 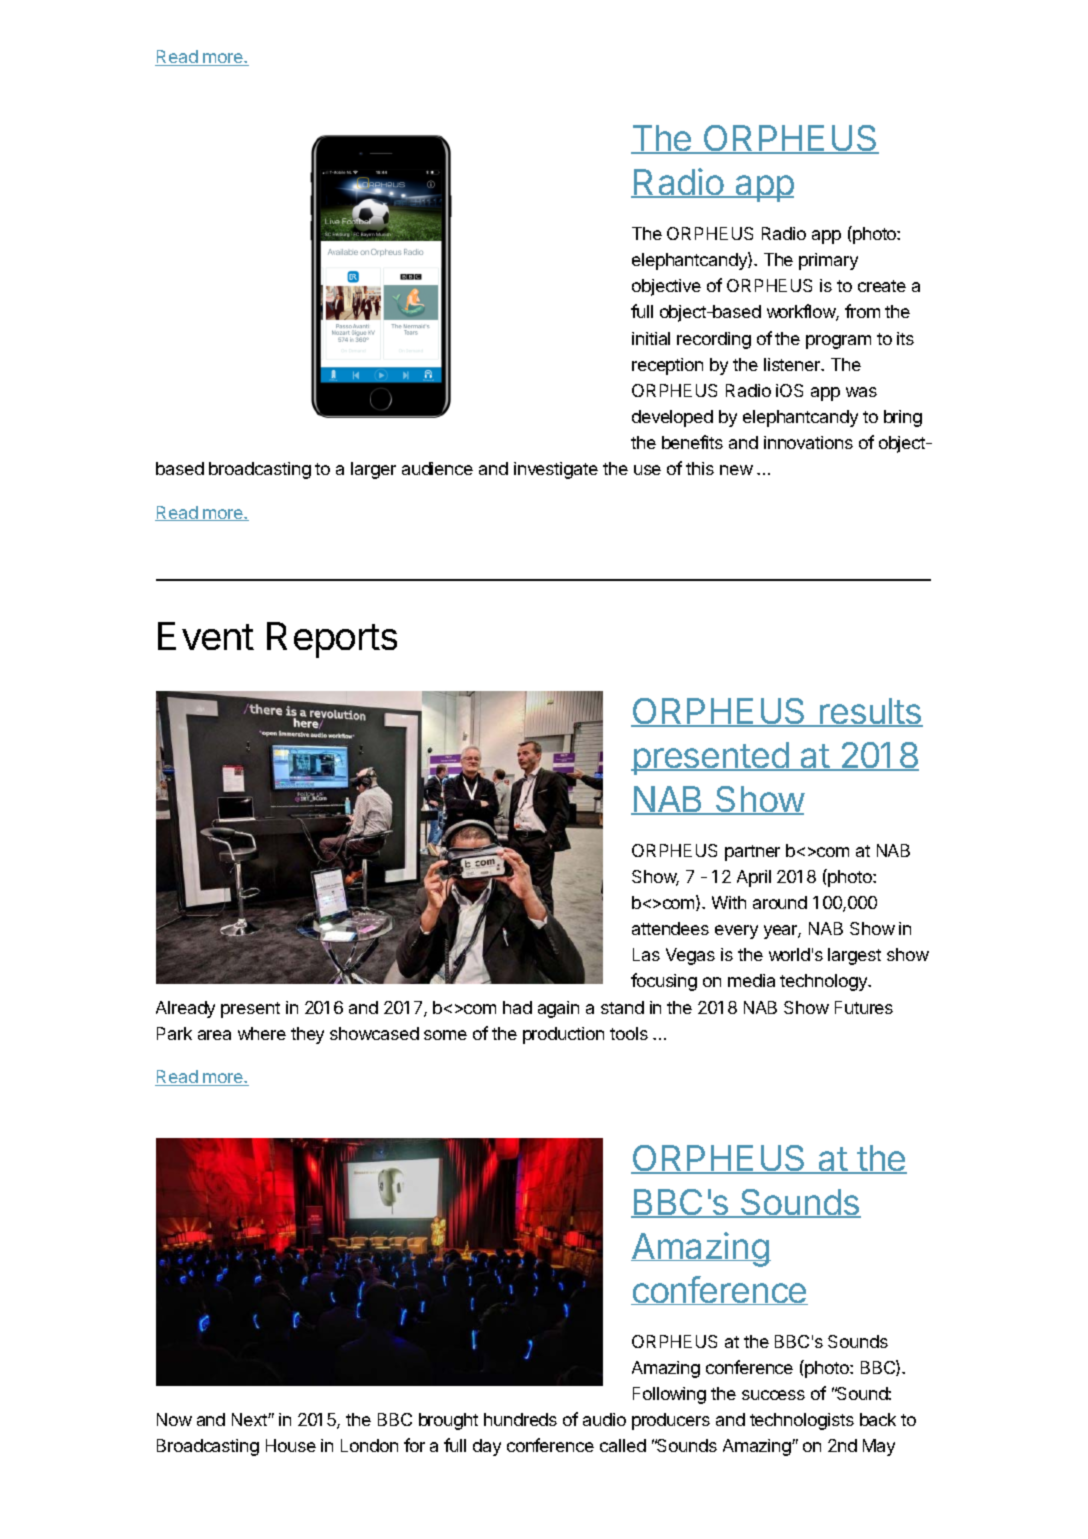 I want to click on larger, so click(x=373, y=470).
